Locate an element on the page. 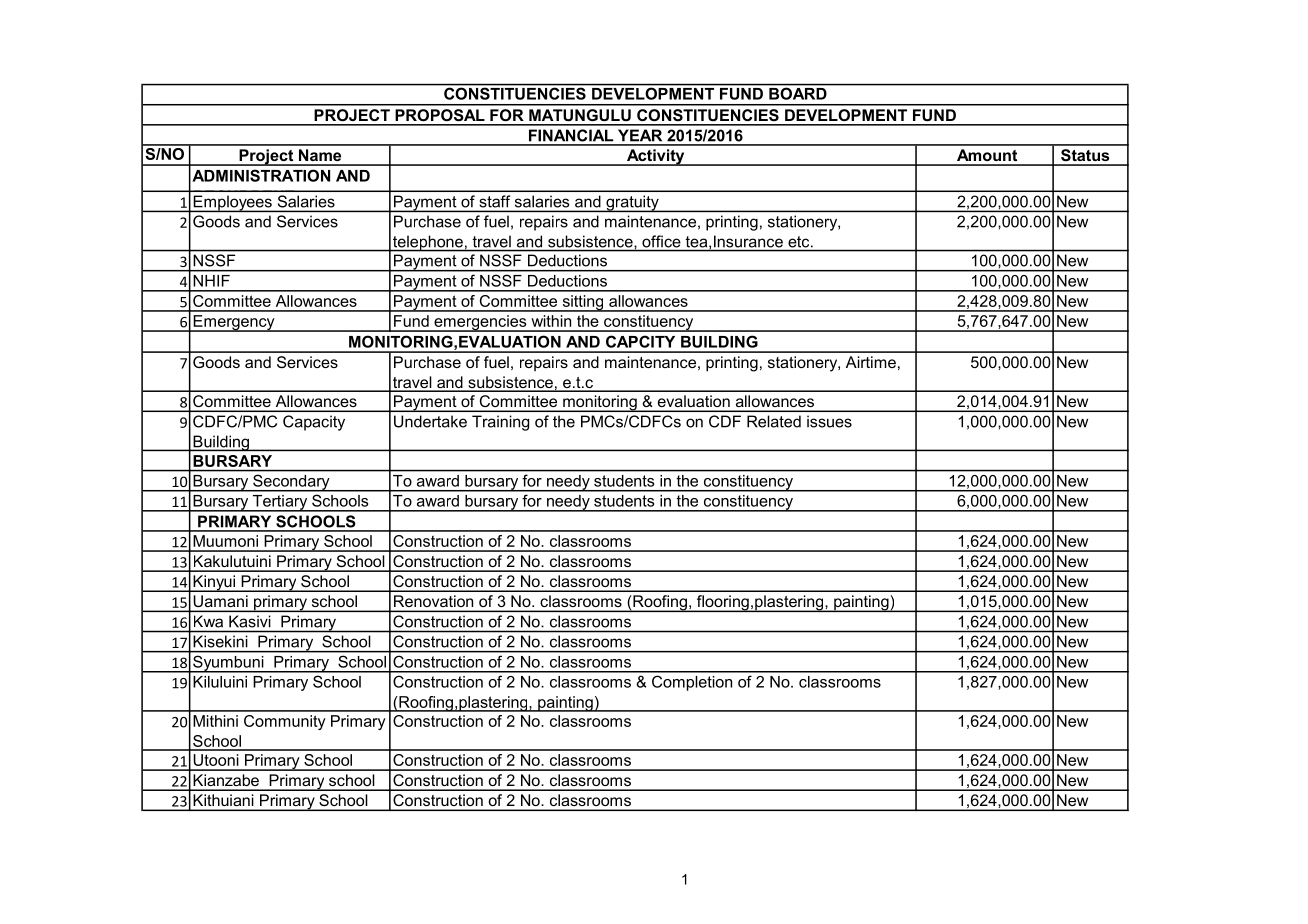  Secondary is located at coordinates (291, 483).
